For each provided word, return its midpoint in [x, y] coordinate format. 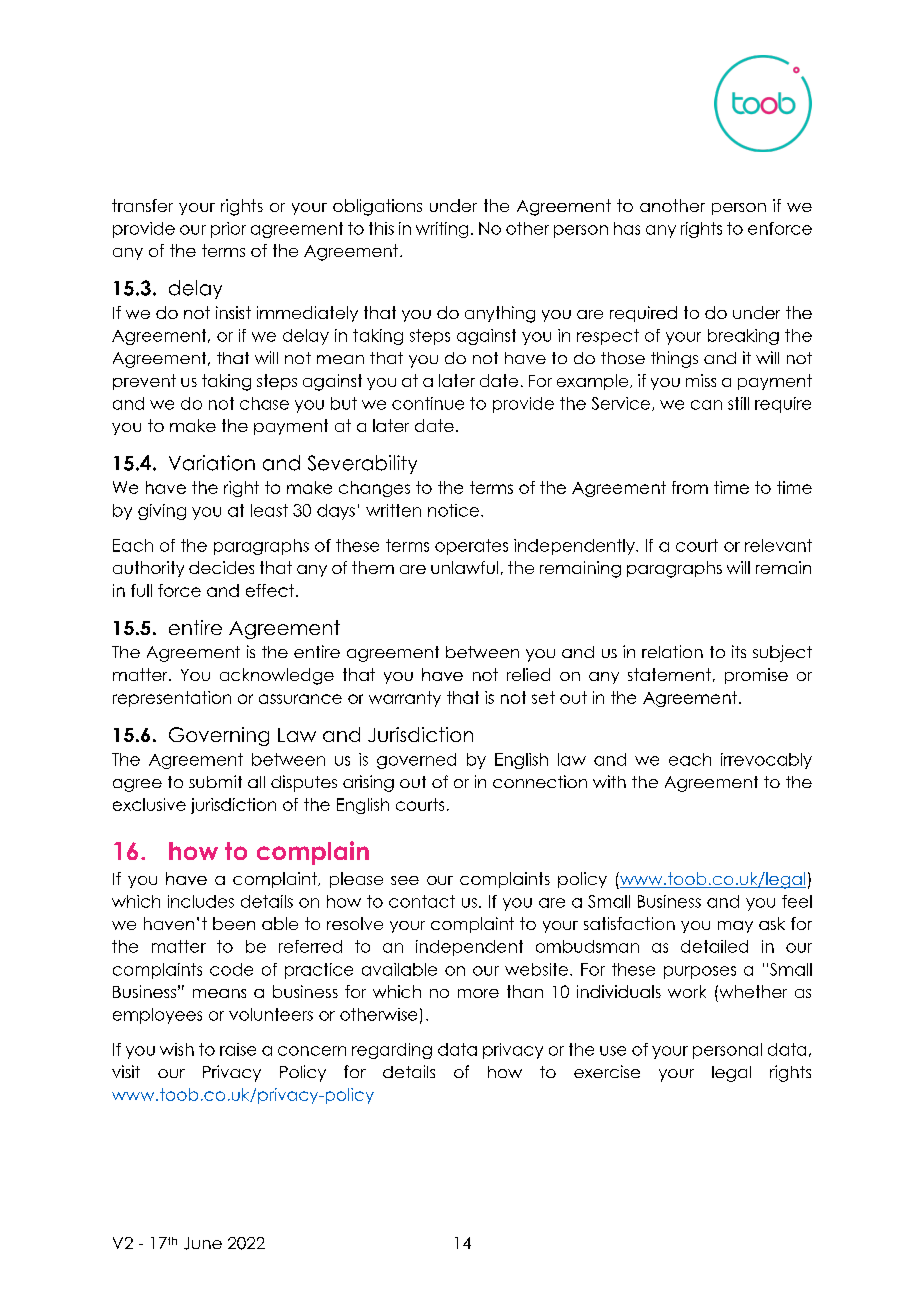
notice [453, 510]
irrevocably [766, 761]
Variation [212, 463]
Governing [219, 736]
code [231, 969]
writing [442, 230]
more [478, 993]
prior [228, 230]
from [690, 487]
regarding [392, 1051]
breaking [743, 337]
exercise [607, 1071]
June [203, 1243]
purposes [700, 972]
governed [416, 761]
